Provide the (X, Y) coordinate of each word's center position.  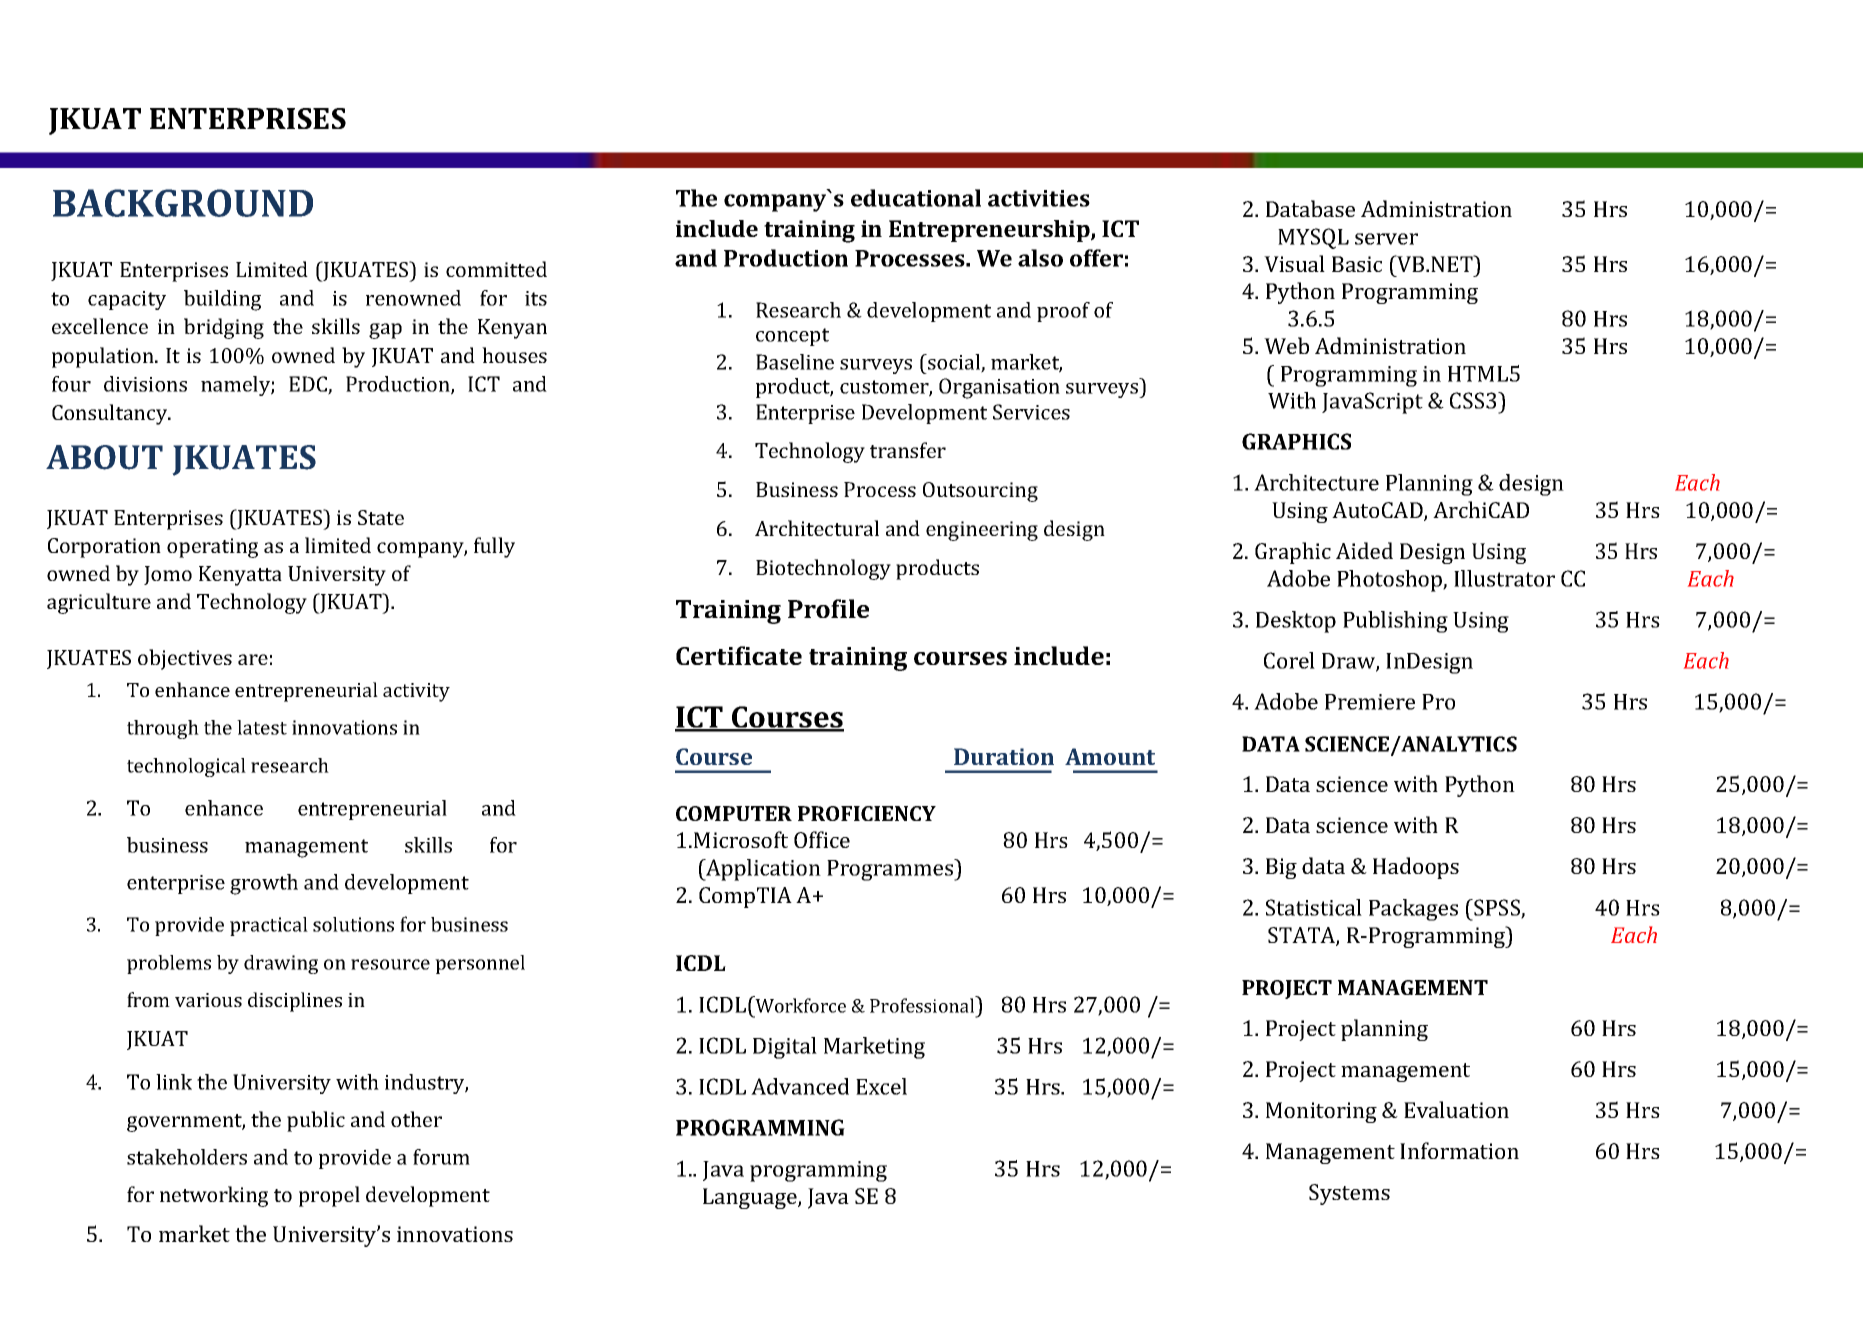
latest (262, 727)
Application (762, 870)
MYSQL (1313, 238)
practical (269, 926)
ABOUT (104, 457)
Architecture (1316, 482)
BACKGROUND (183, 203)
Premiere (1370, 702)
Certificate (739, 655)
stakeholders (187, 1157)
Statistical (1314, 907)
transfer (908, 450)
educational (916, 198)
